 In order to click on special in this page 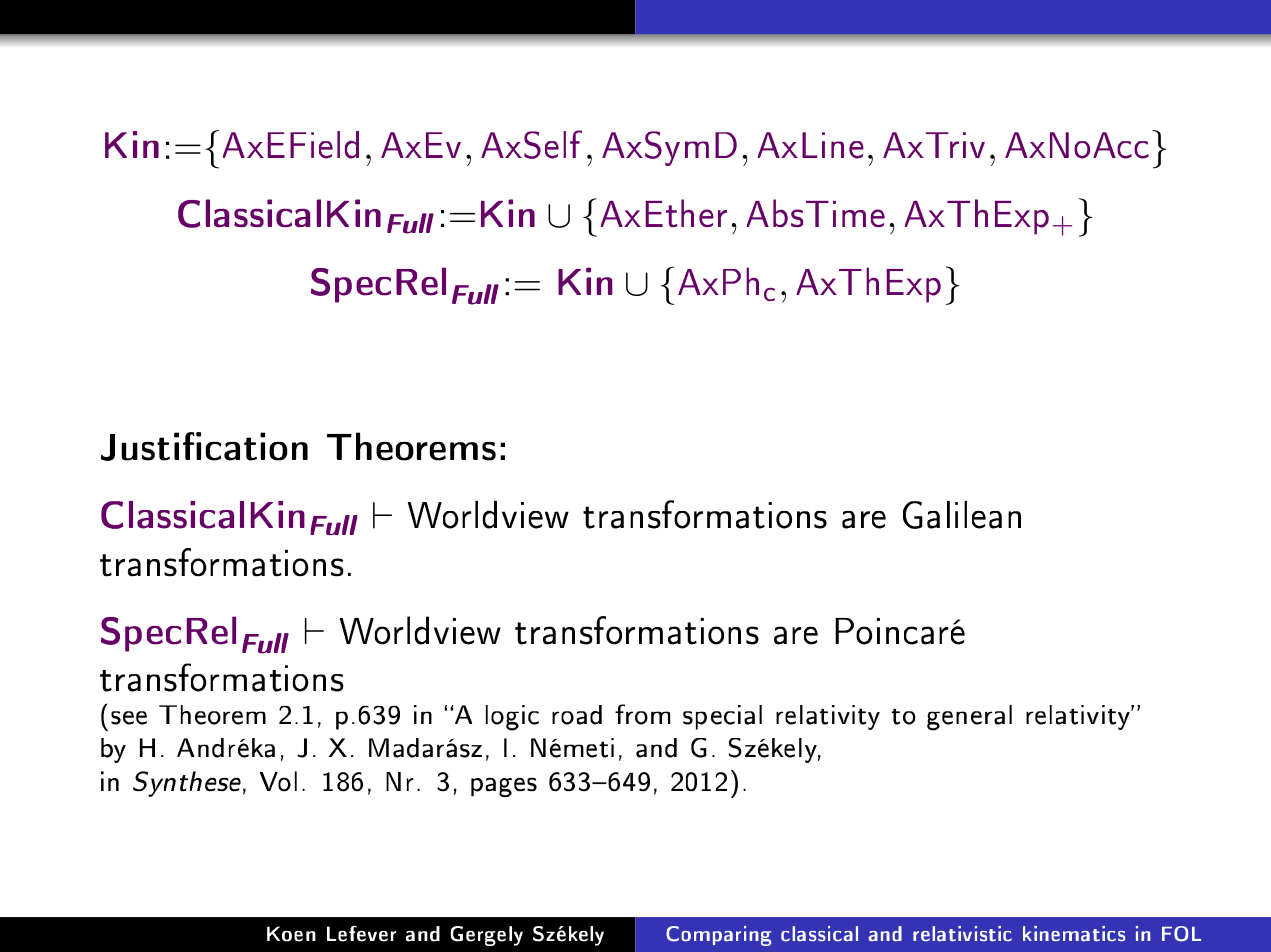, I will do `click(722, 717)`.
